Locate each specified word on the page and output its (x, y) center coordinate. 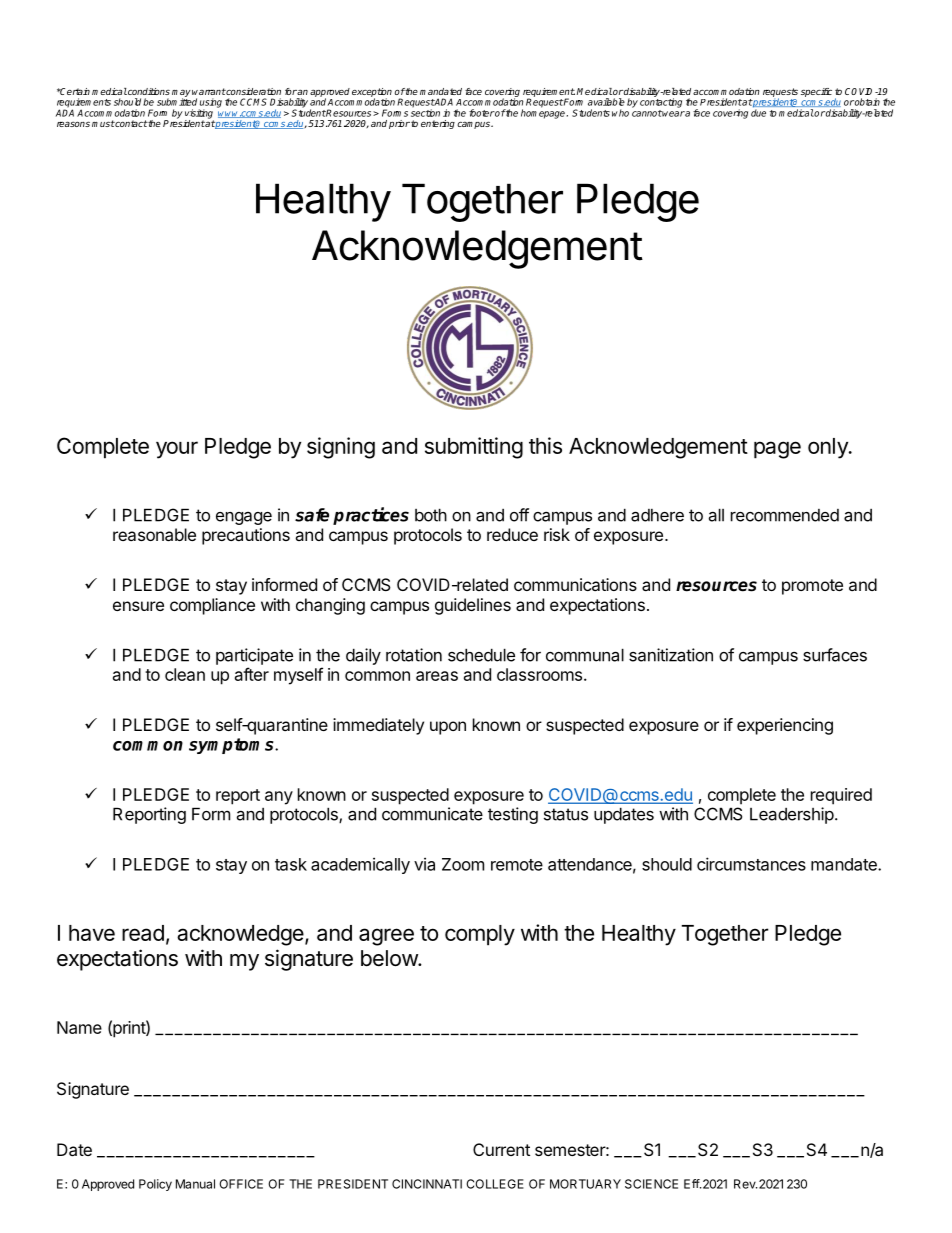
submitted (177, 101)
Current (501, 1149)
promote (812, 587)
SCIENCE (651, 1184)
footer (482, 113)
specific (816, 92)
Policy (155, 1185)
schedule (481, 655)
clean (185, 674)
